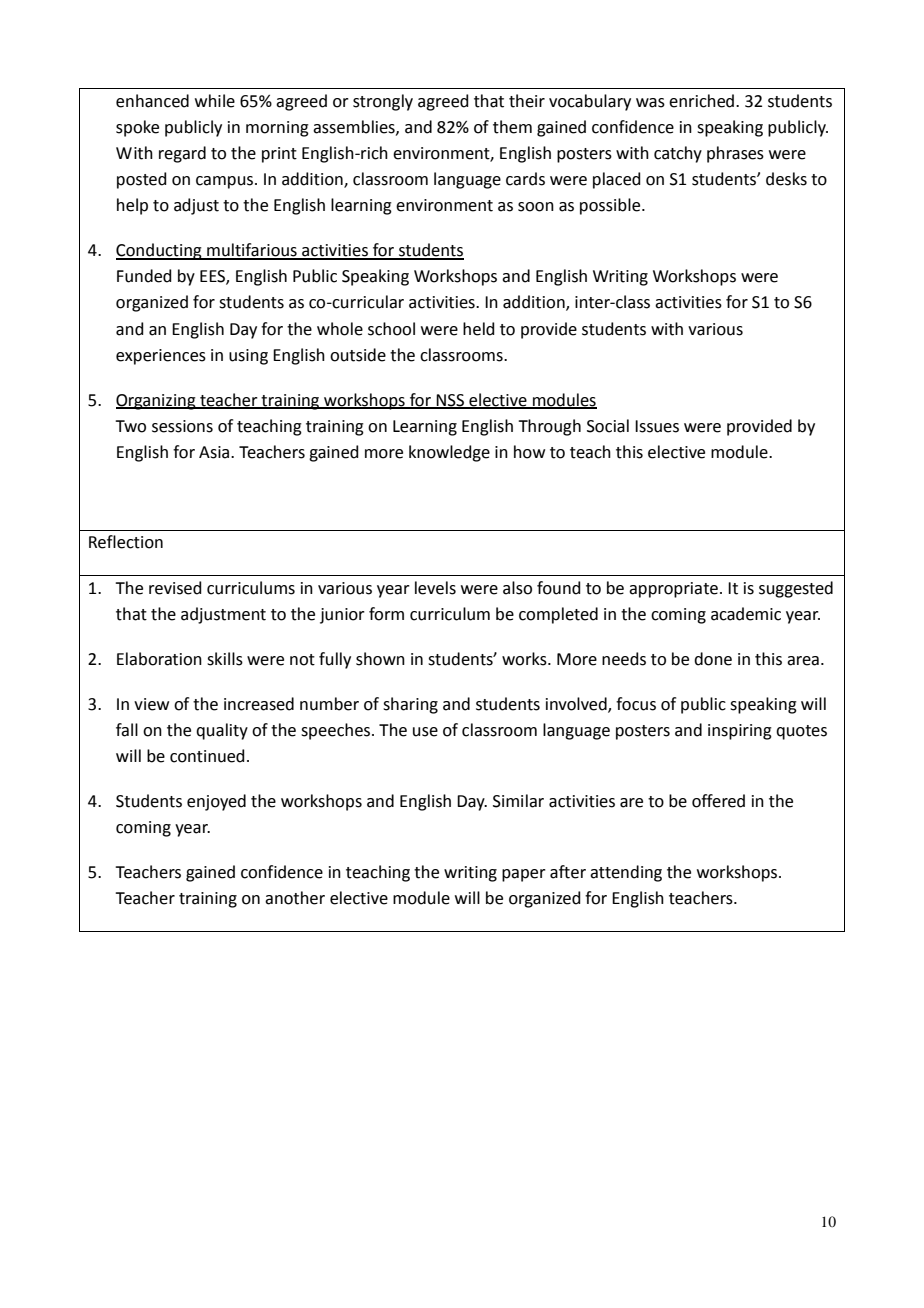 The width and height of the screenshot is (924, 1308). I want to click on Asia, so click(215, 452).
